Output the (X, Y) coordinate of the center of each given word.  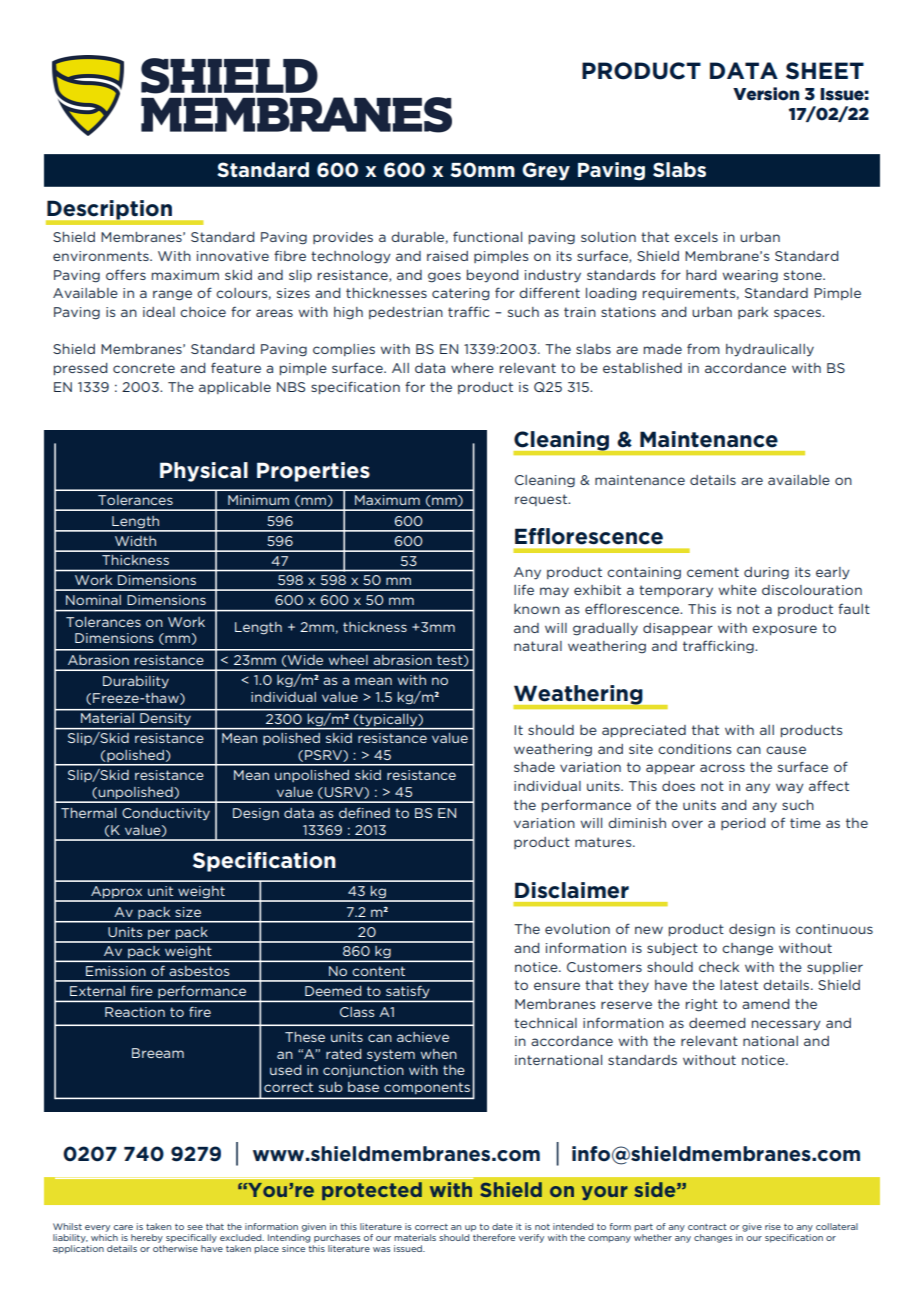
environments (102, 256)
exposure (784, 630)
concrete (144, 368)
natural (538, 646)
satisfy (408, 993)
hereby (147, 1238)
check (719, 967)
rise (773, 1226)
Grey (546, 171)
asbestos (199, 971)
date (502, 1226)
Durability (136, 682)
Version (766, 94)
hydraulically (770, 350)
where (472, 368)
